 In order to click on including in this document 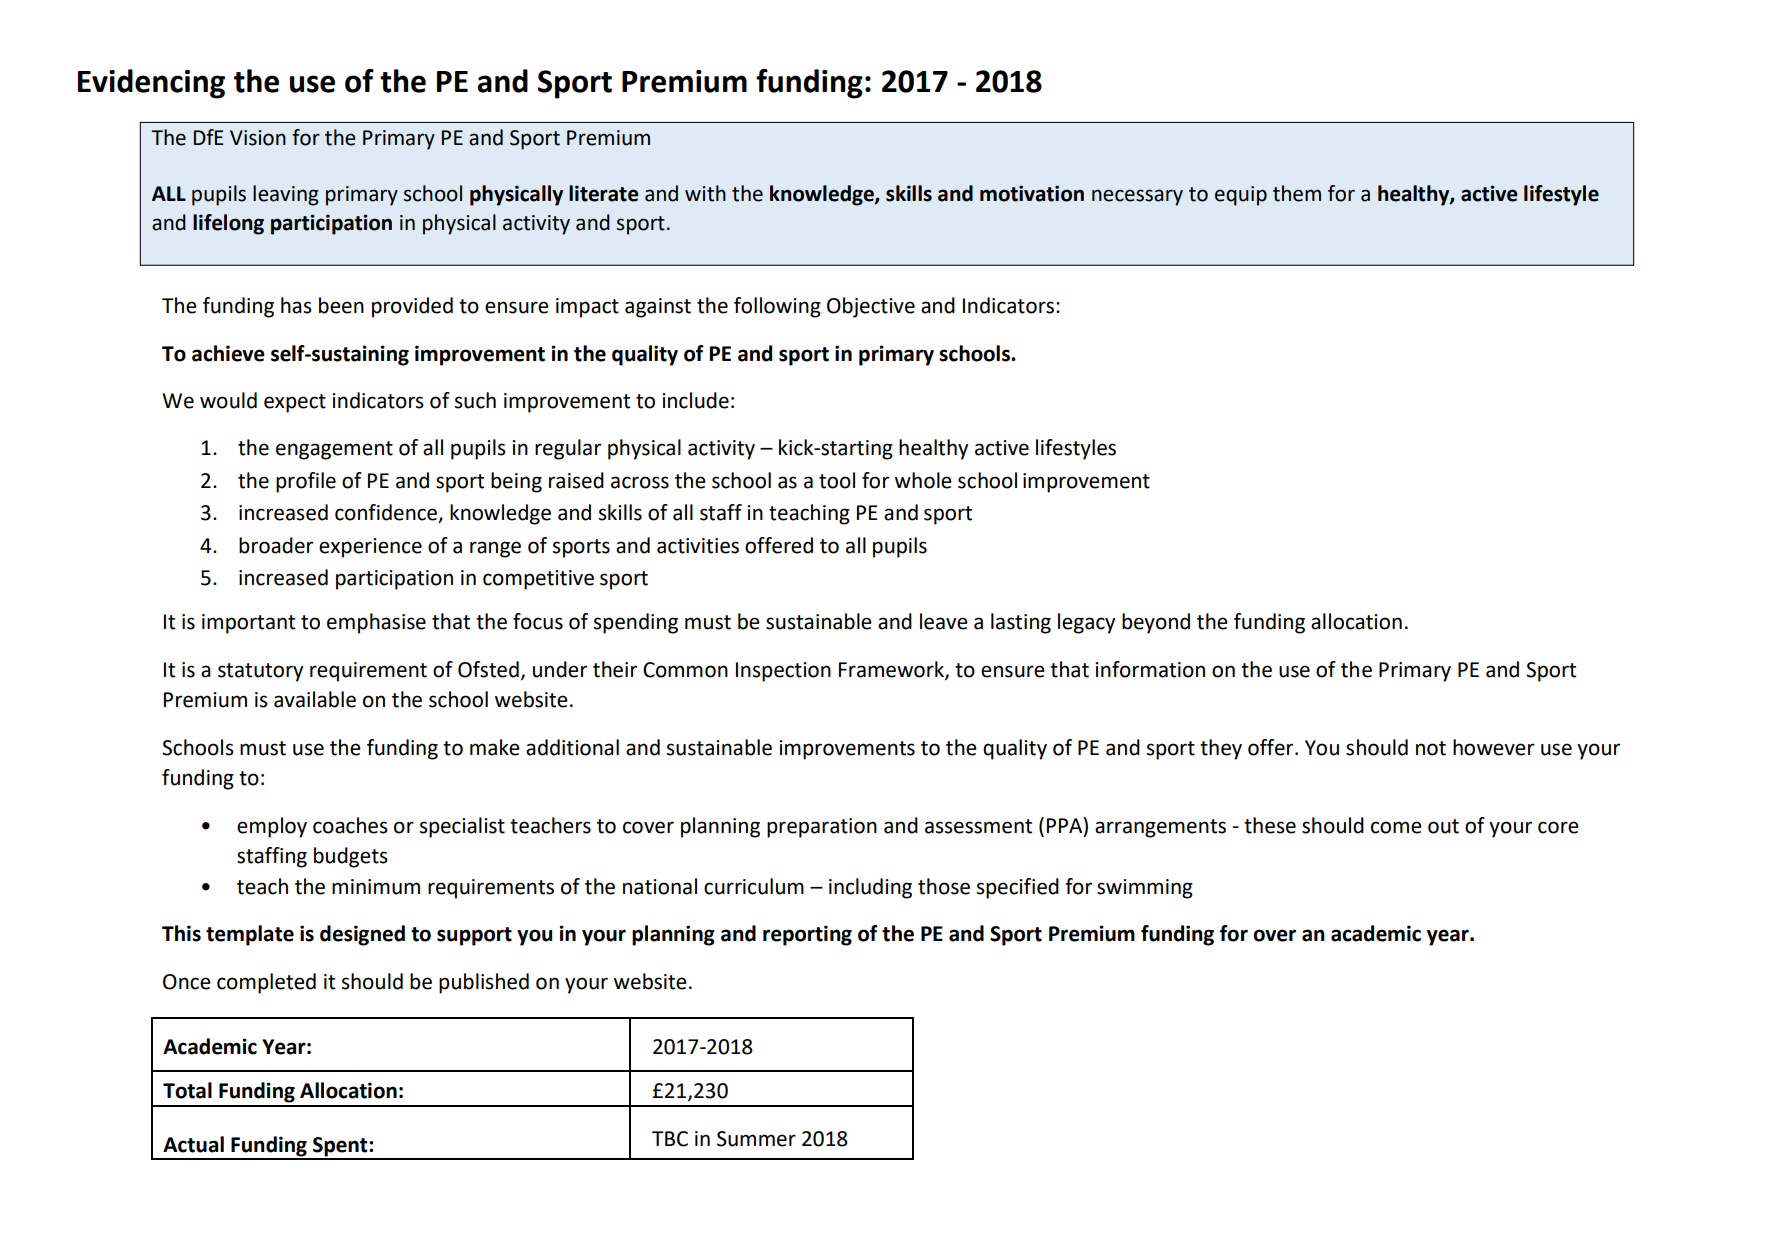, I will do `click(870, 888)`.
